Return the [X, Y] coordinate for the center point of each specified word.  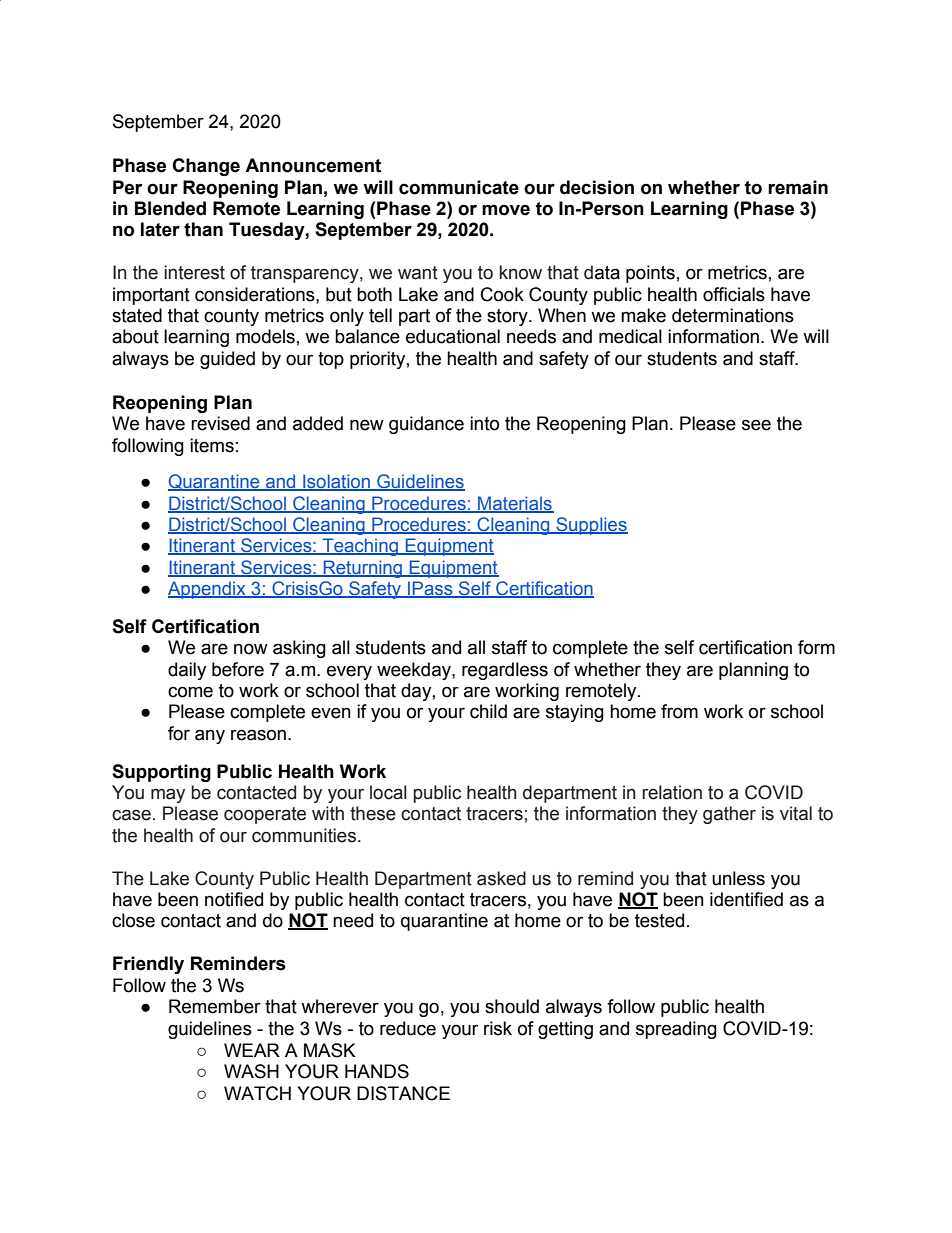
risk [498, 1028]
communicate [459, 187]
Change [206, 167]
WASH [251, 1071]
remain [798, 187]
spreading [676, 1030]
